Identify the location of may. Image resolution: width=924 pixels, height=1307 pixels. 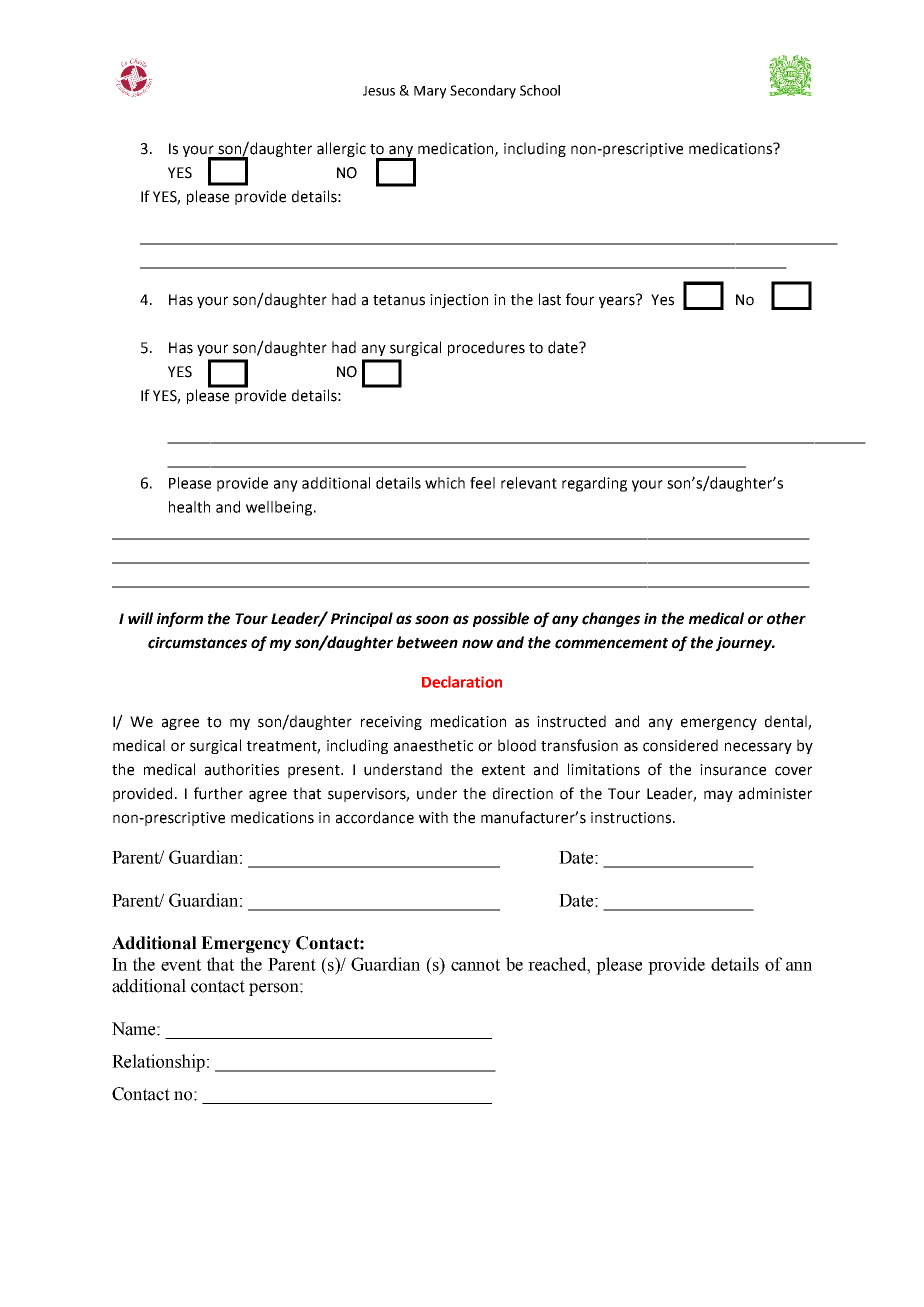
(718, 796).
